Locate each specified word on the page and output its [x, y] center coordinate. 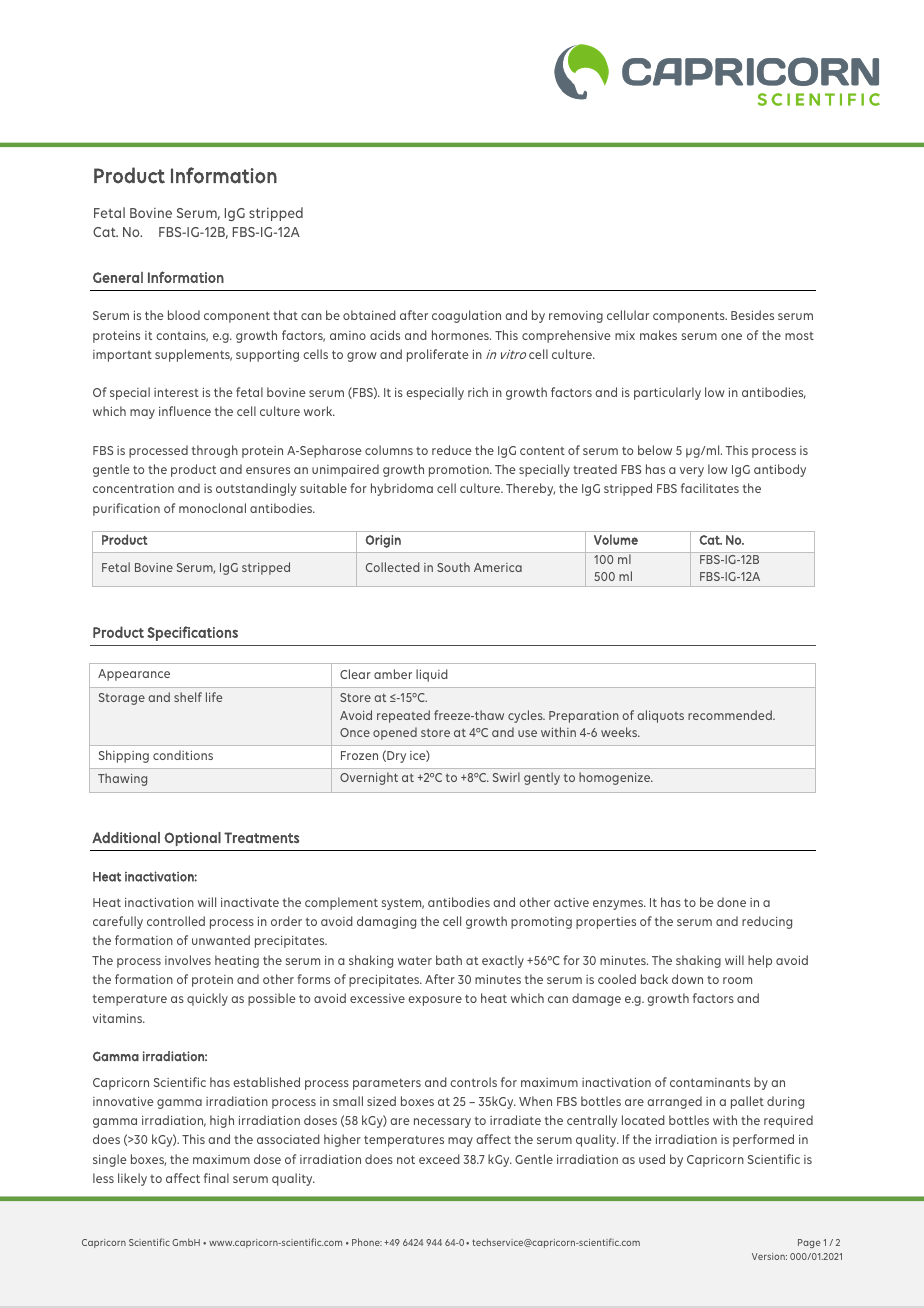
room [737, 980]
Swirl [506, 777]
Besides [752, 315]
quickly [207, 999]
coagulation [466, 316]
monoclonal [212, 508]
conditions [183, 755]
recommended [731, 715]
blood [184, 315]
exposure [435, 1001]
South [453, 567]
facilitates [710, 488]
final [216, 1178]
